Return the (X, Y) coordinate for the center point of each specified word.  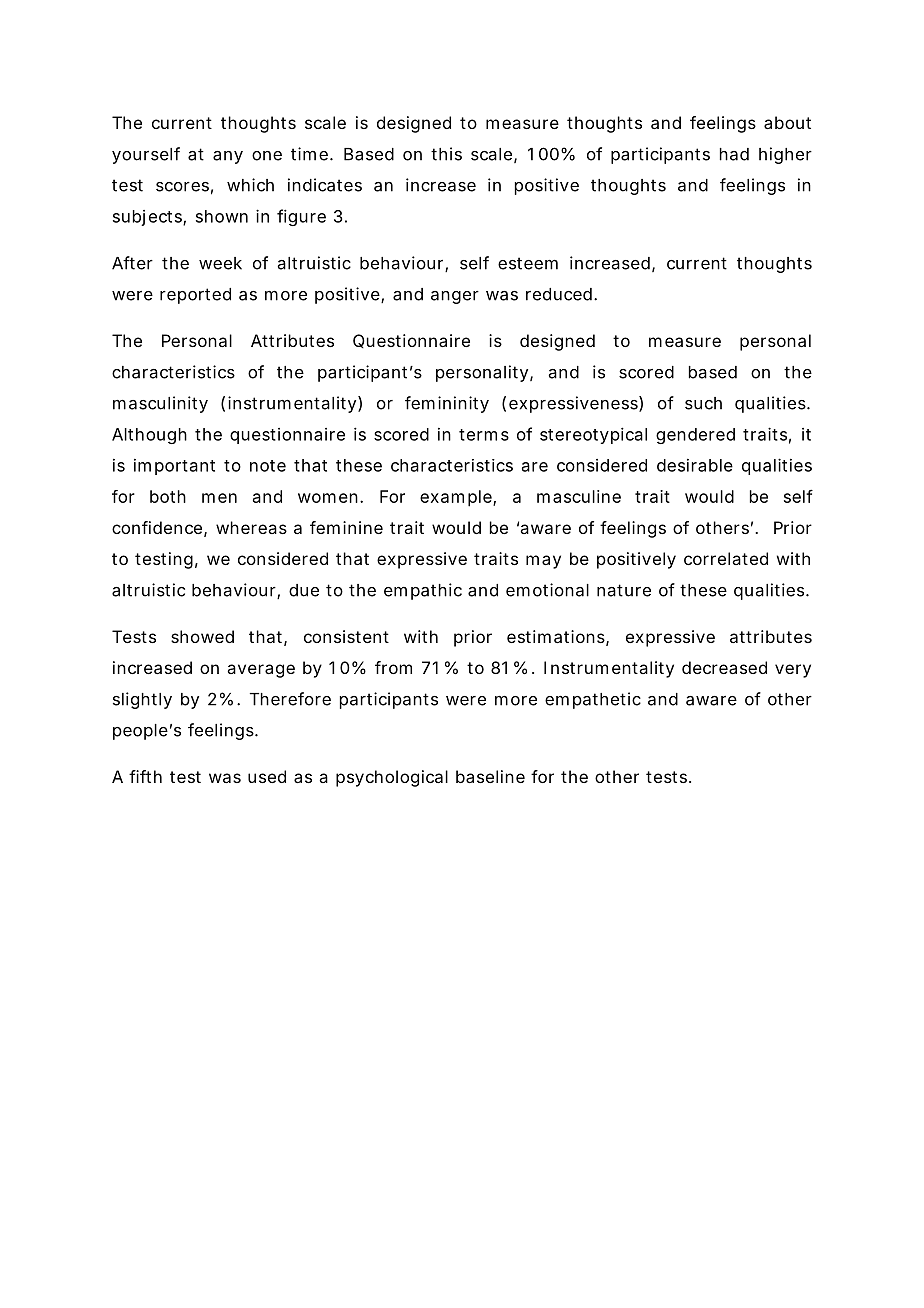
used (267, 776)
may (543, 562)
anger (455, 297)
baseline (490, 776)
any (228, 157)
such (703, 403)
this (446, 154)
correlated (726, 558)
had (734, 154)
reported (195, 296)
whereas (251, 527)
